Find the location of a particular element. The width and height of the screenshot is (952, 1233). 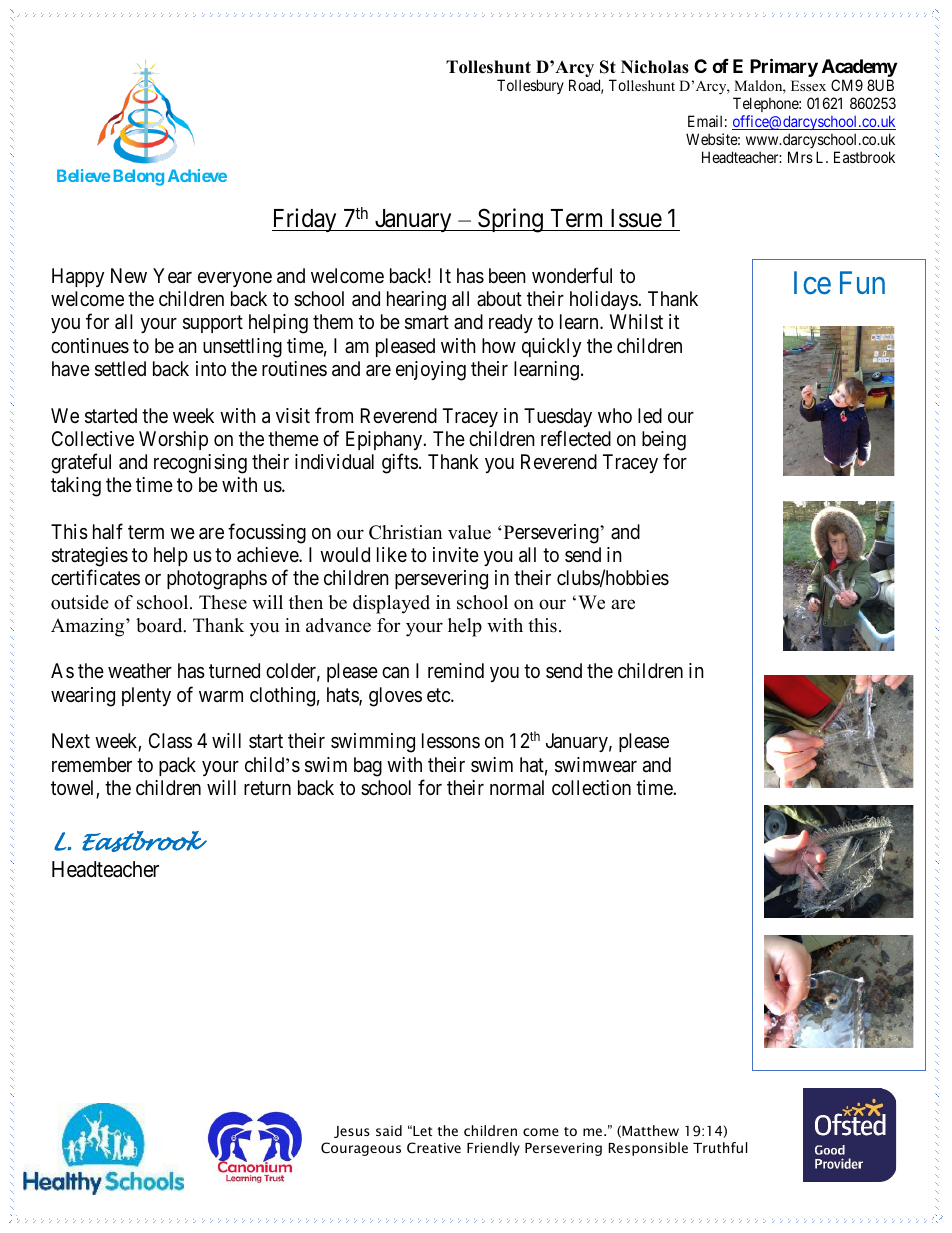

how is located at coordinates (499, 345).
